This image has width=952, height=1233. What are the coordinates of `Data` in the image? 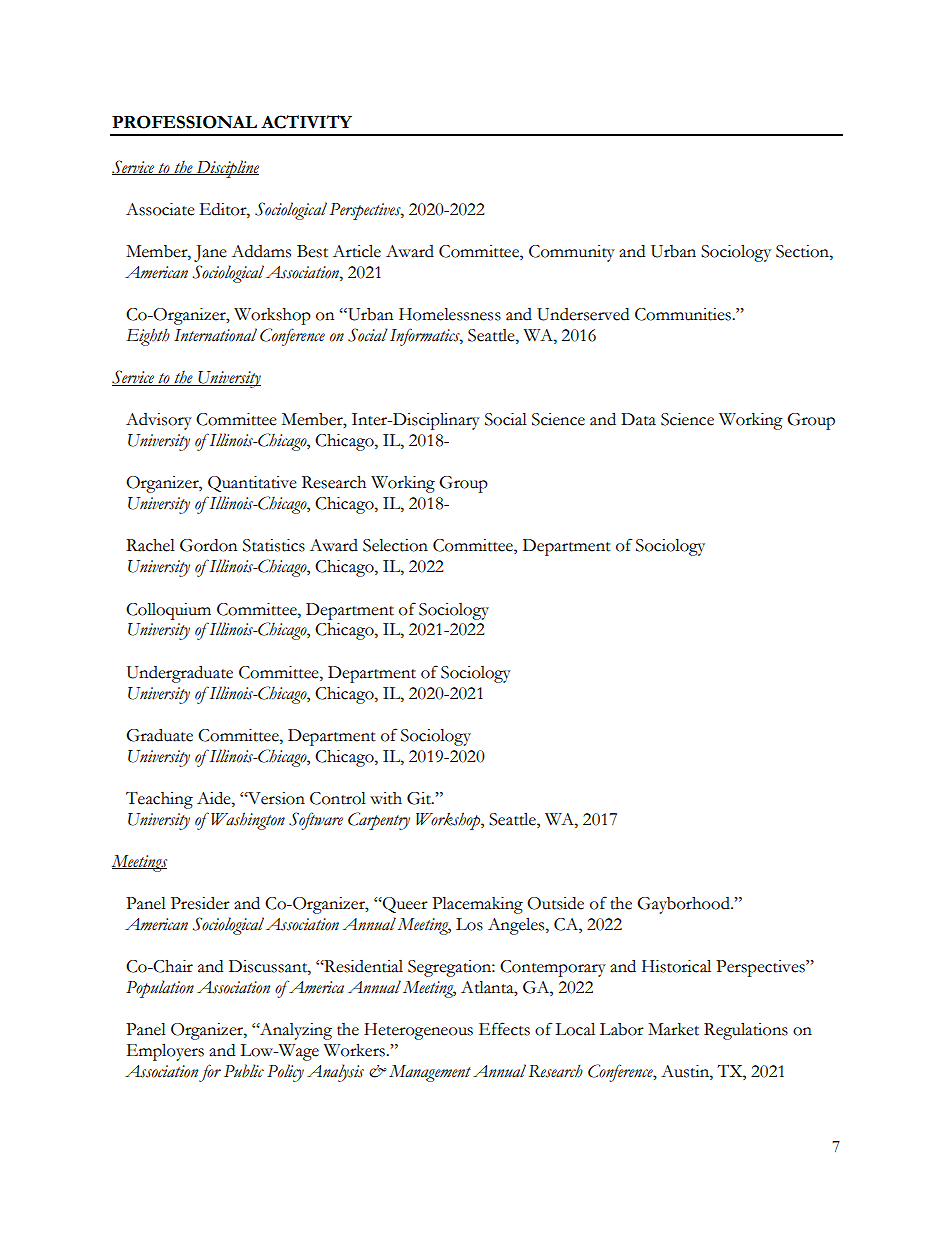 It's located at (638, 419).
